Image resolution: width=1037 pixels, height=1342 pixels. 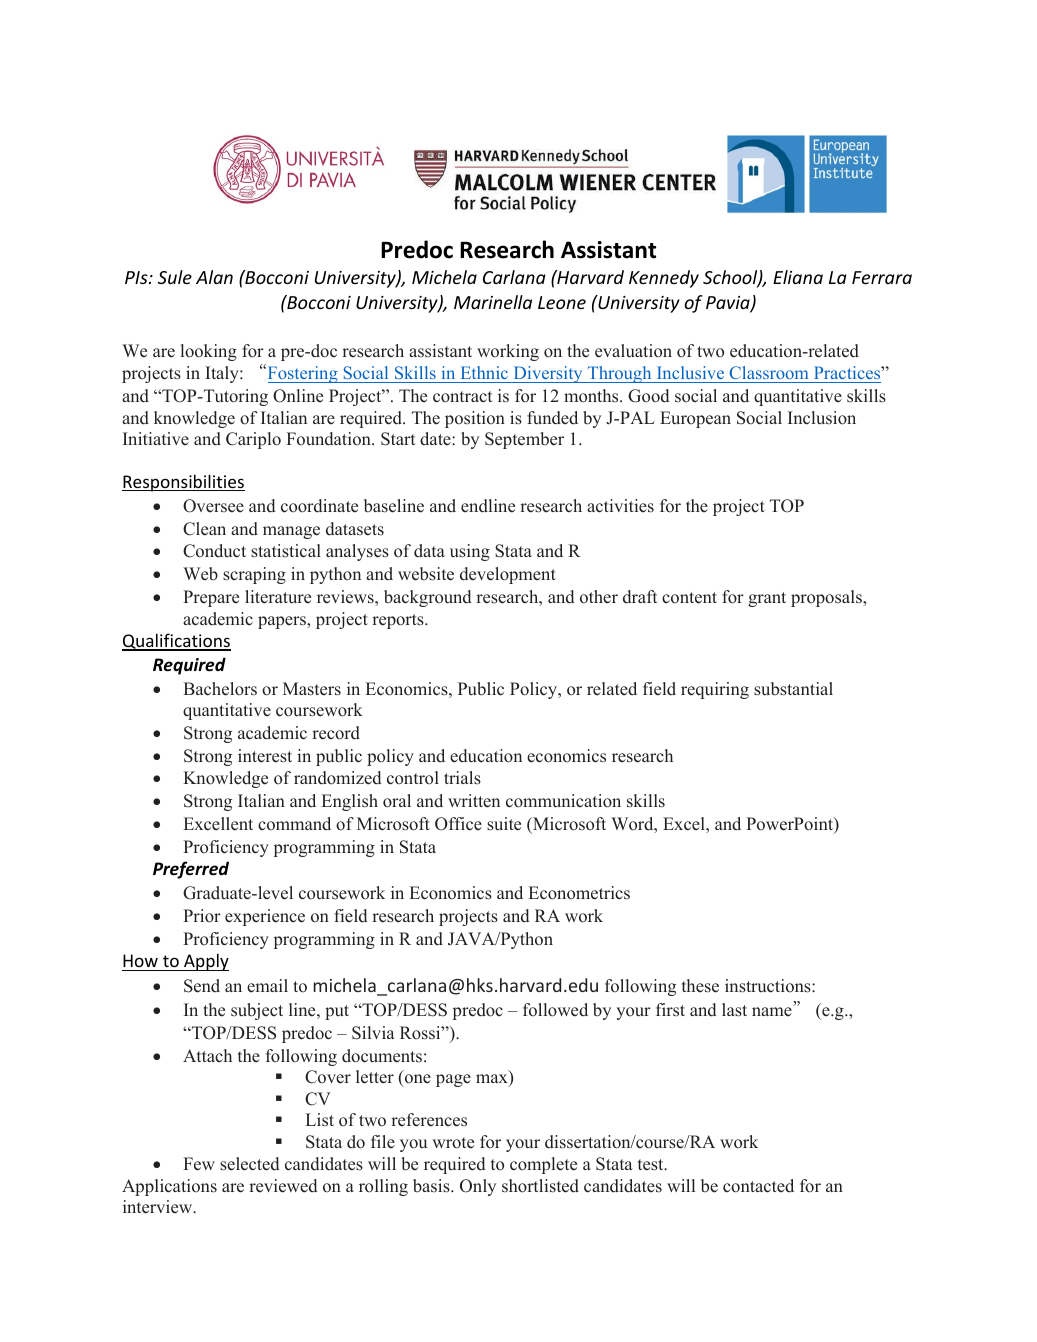 What do you see at coordinates (579, 893) in the screenshot?
I see `Econometrics` at bounding box center [579, 893].
